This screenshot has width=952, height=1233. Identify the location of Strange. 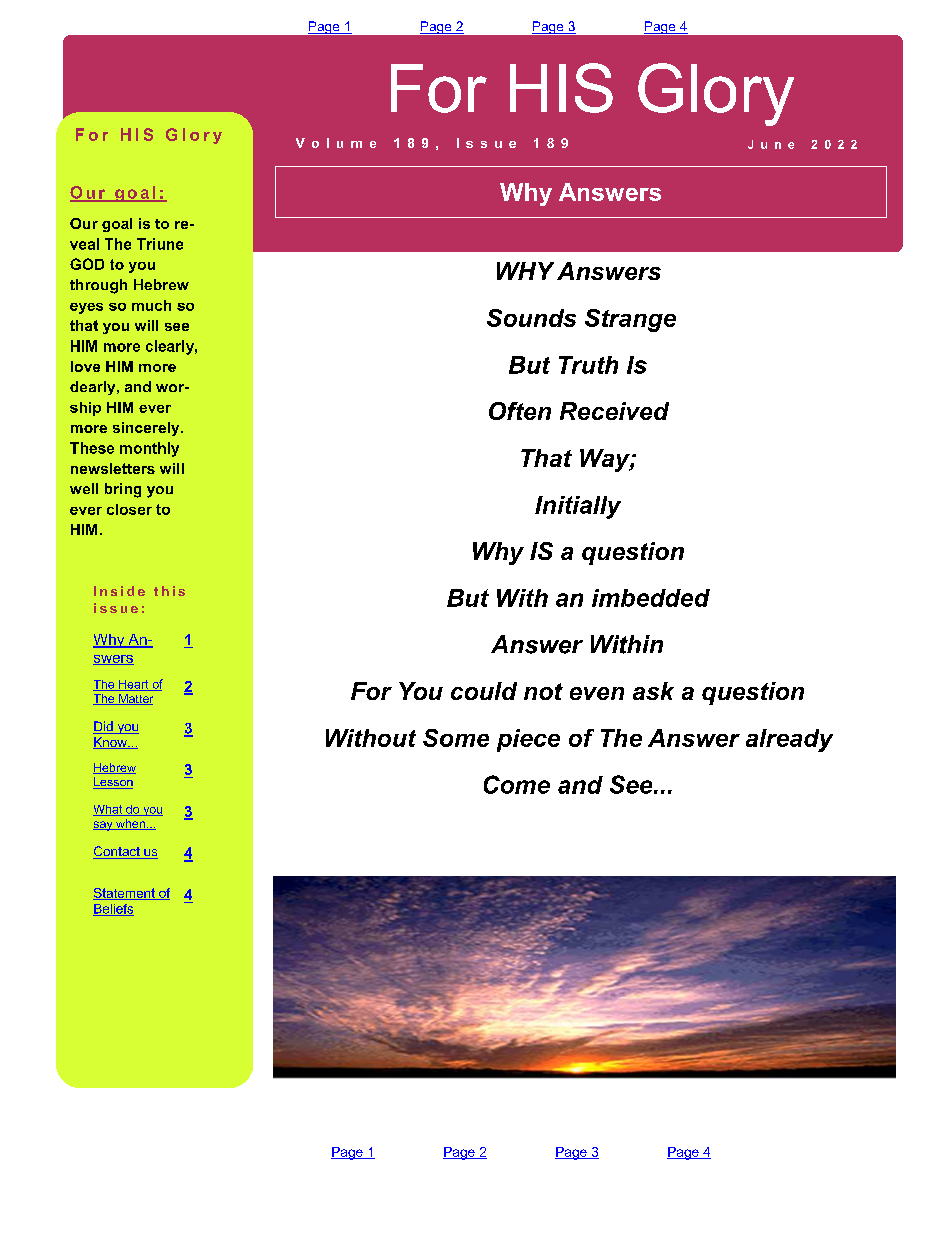
(630, 320).
